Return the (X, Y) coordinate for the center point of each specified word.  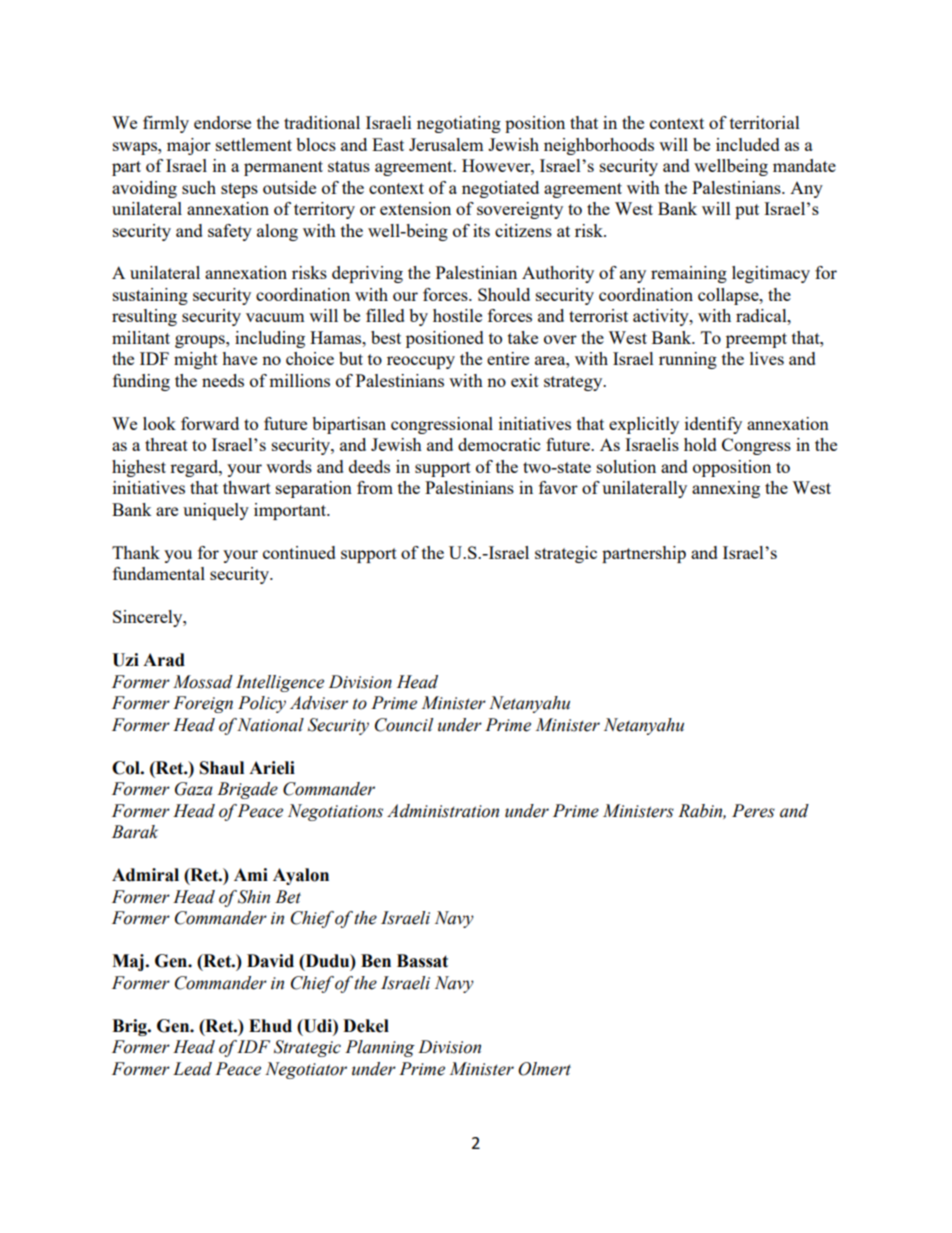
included (748, 144)
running (688, 360)
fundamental (159, 573)
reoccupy (421, 362)
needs (223, 380)
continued (299, 552)
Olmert (544, 1069)
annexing (726, 489)
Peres (753, 811)
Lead (192, 1069)
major (189, 146)
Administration (443, 811)
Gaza (194, 789)
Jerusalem (446, 144)
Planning (380, 1048)
